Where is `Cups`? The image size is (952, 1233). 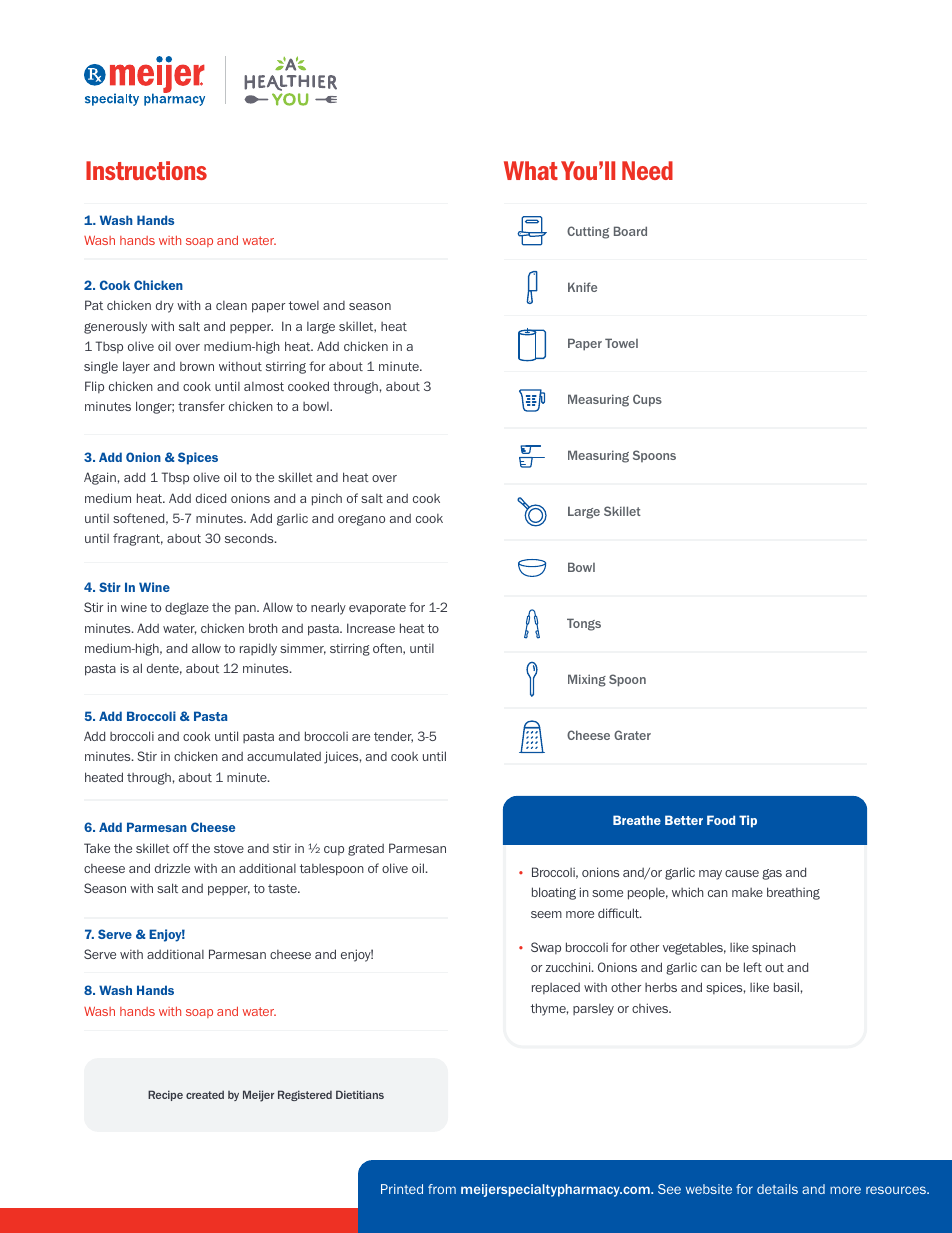 Cups is located at coordinates (647, 400).
